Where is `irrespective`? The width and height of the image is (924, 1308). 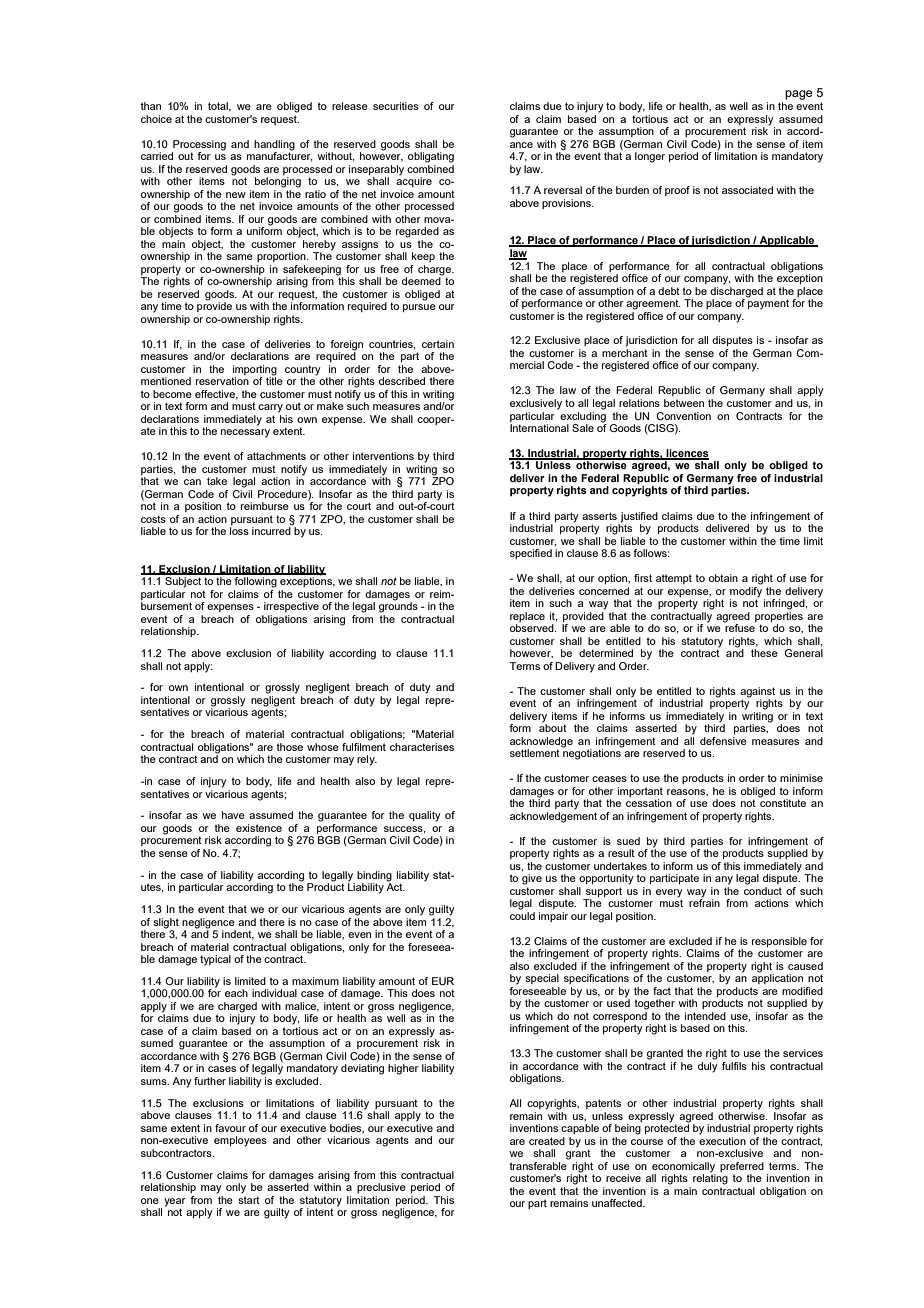
irrespective is located at coordinates (291, 607).
